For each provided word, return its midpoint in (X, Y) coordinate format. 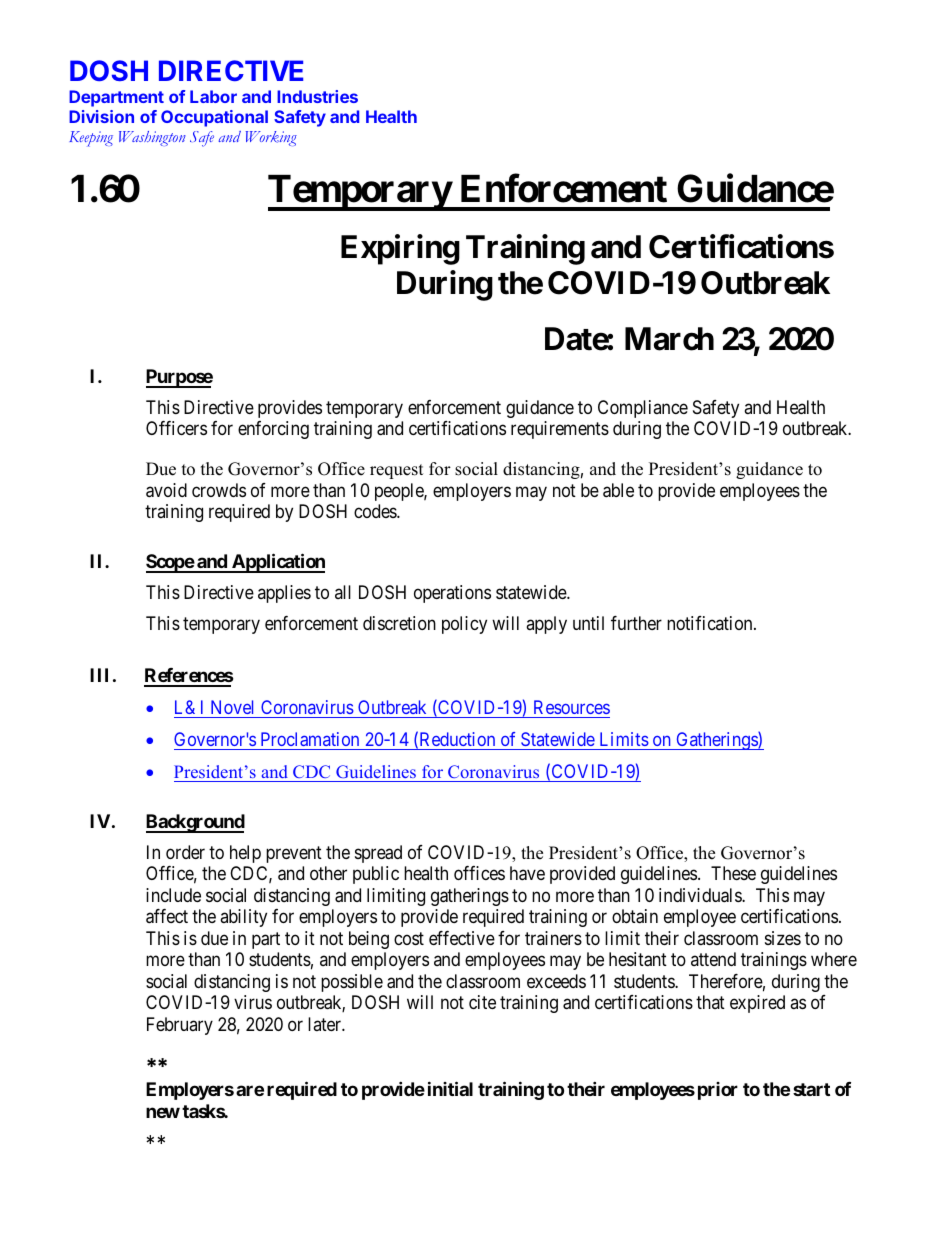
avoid (166, 490)
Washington (152, 138)
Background (195, 823)
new (163, 1112)
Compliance (643, 409)
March (669, 339)
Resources (572, 707)
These (733, 873)
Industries (317, 96)
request (397, 471)
